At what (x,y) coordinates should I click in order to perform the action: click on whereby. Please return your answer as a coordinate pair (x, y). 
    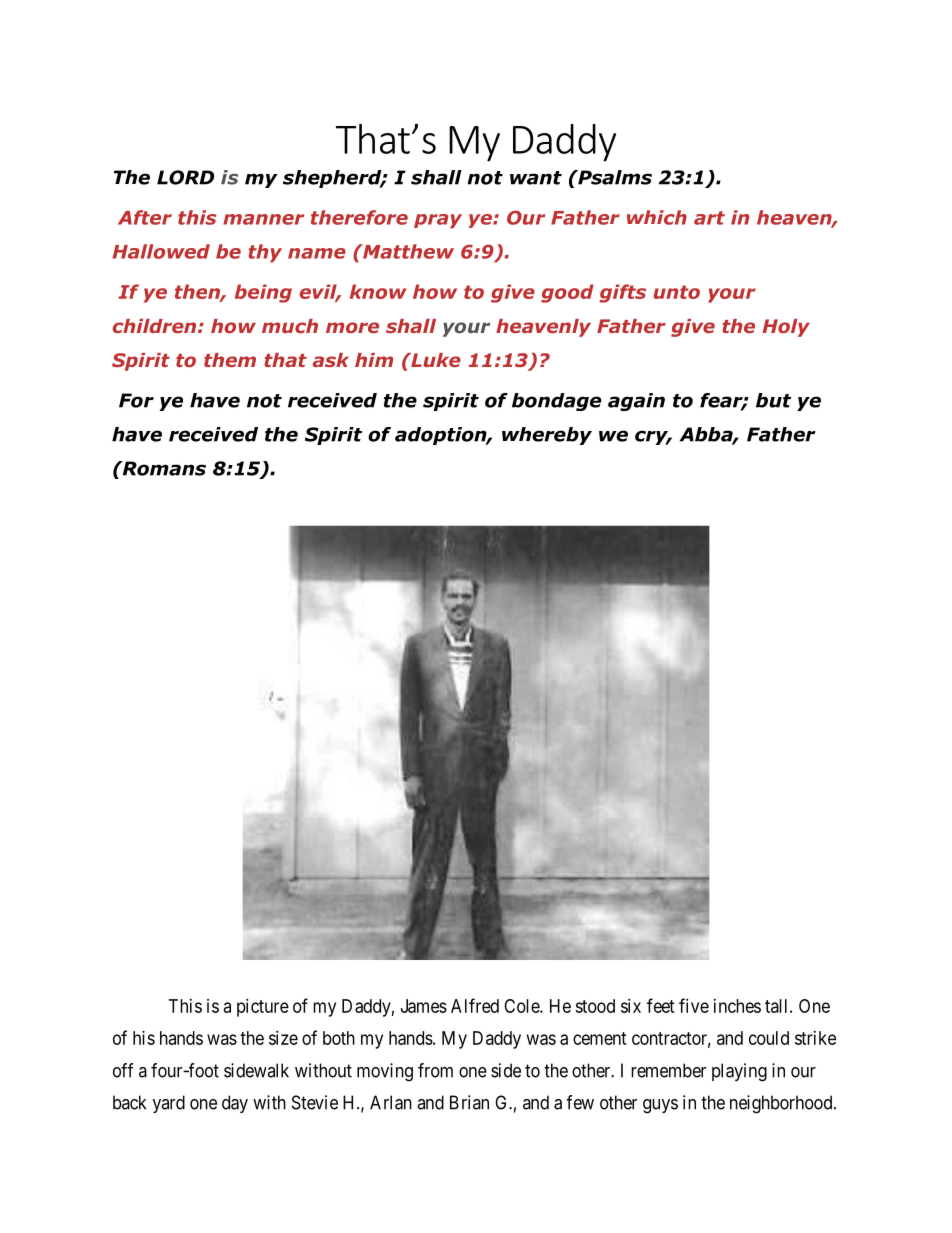
    Looking at the image, I should click on (547, 436).
